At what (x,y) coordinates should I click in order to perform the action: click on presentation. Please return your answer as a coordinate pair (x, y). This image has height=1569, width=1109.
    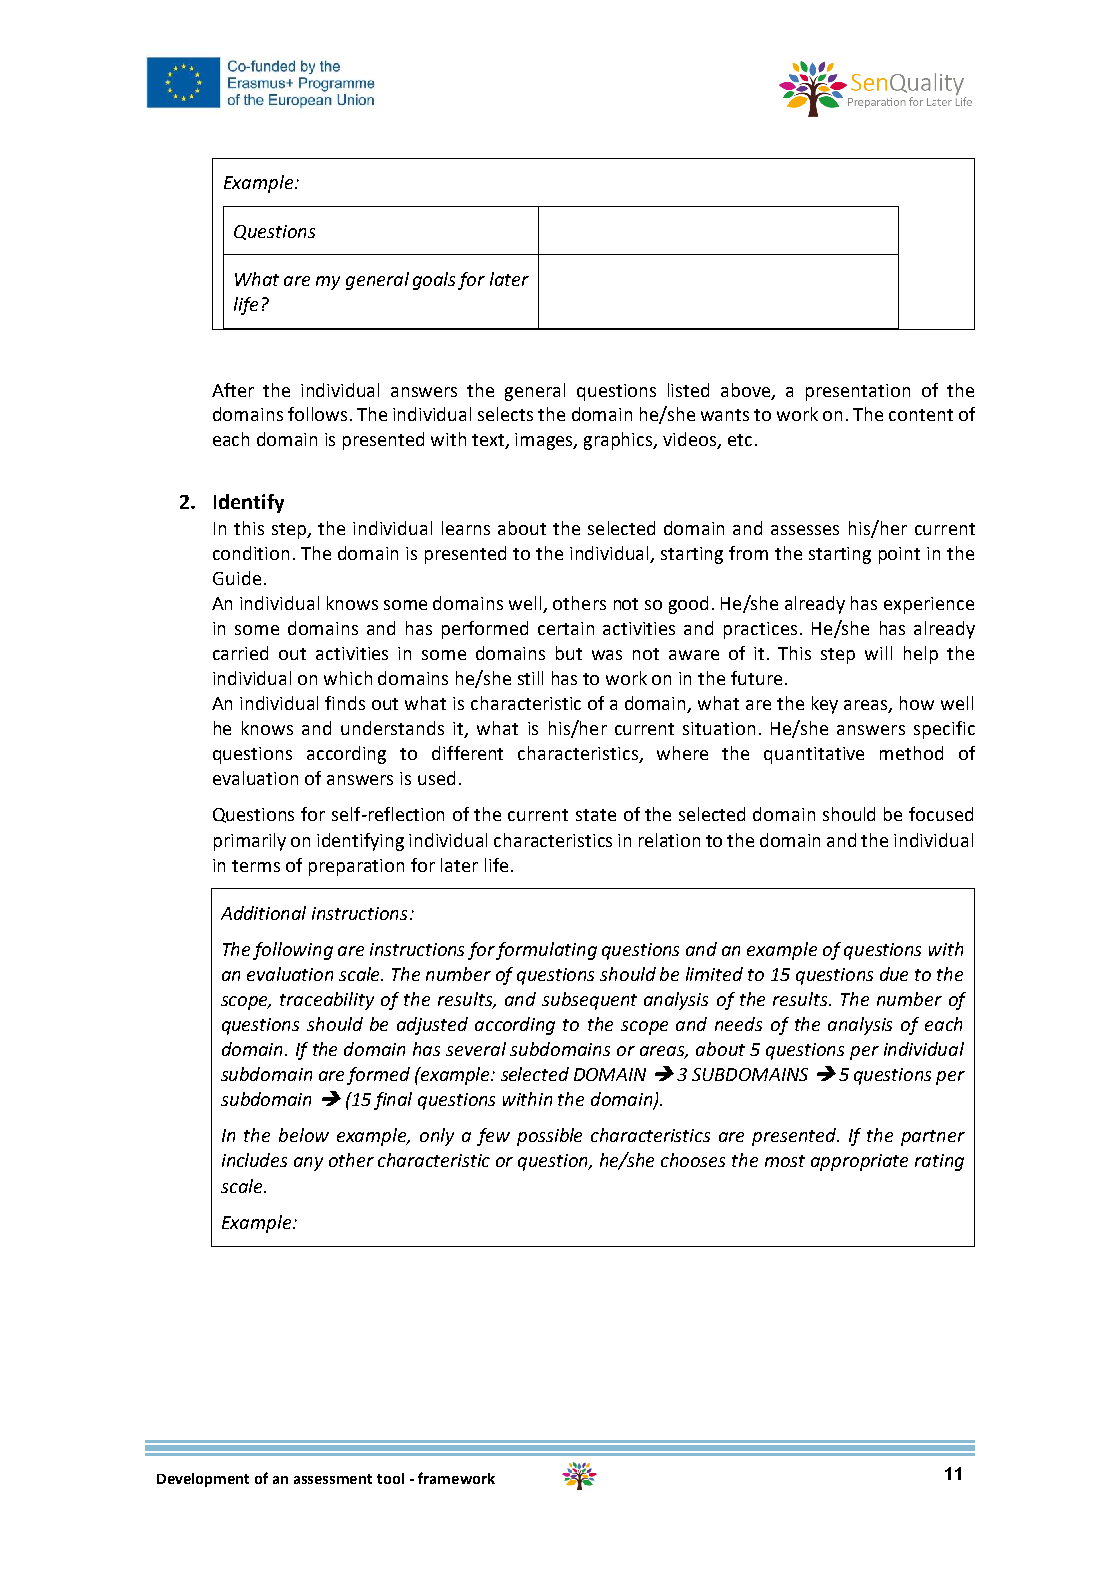
    Looking at the image, I should click on (858, 392).
